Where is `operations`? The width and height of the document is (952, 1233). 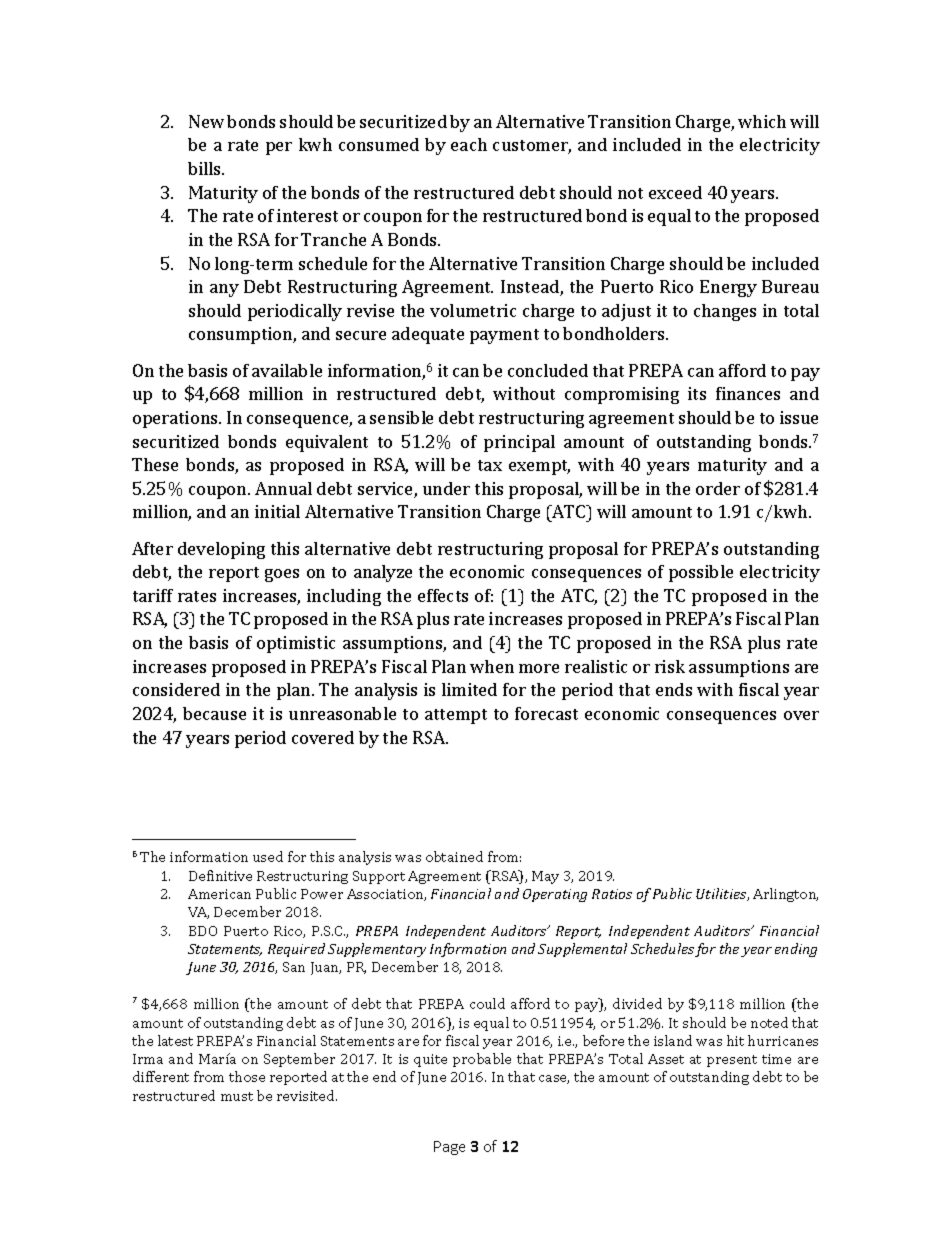
operations is located at coordinates (176, 419).
